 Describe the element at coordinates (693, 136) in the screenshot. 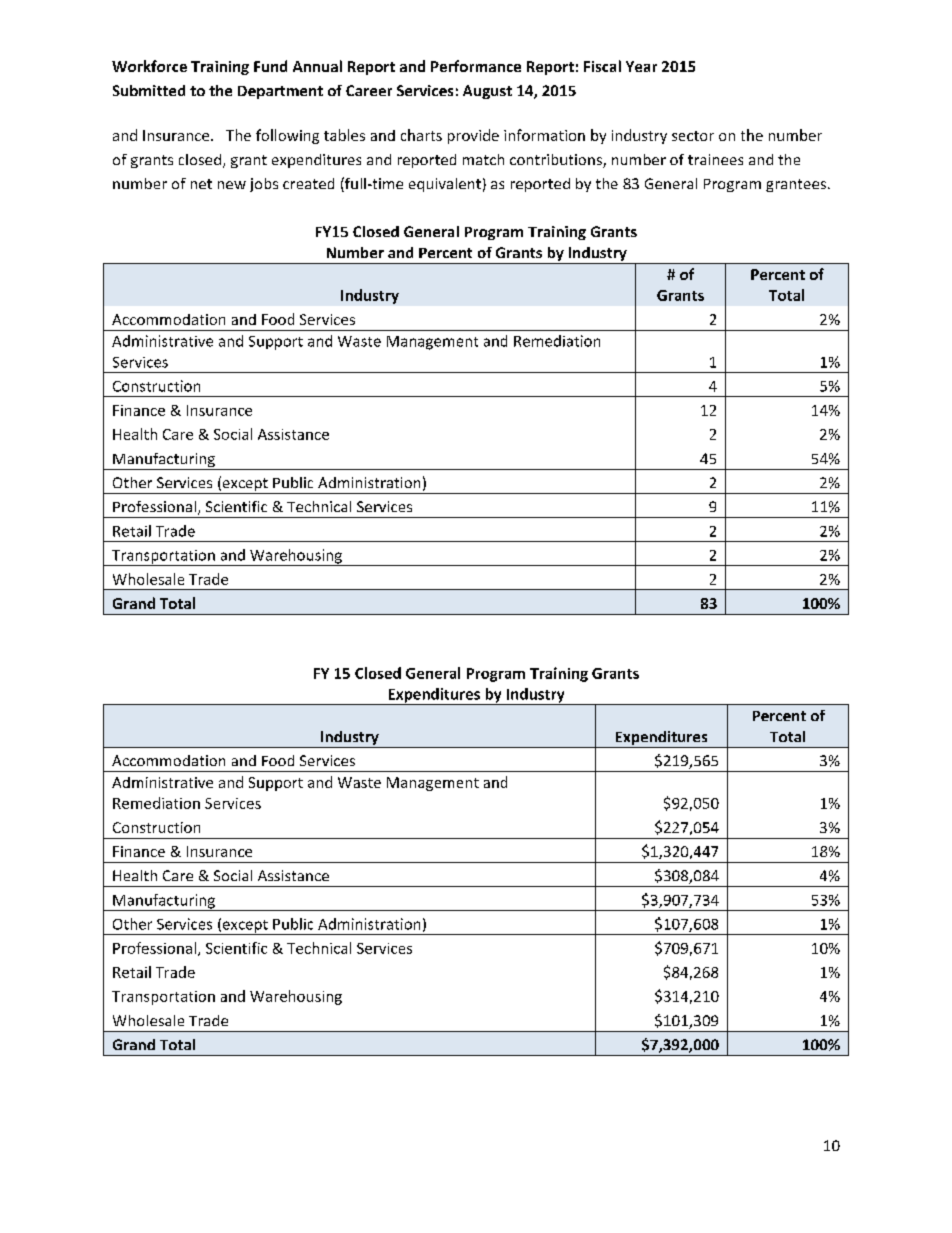

I see `sector` at that location.
